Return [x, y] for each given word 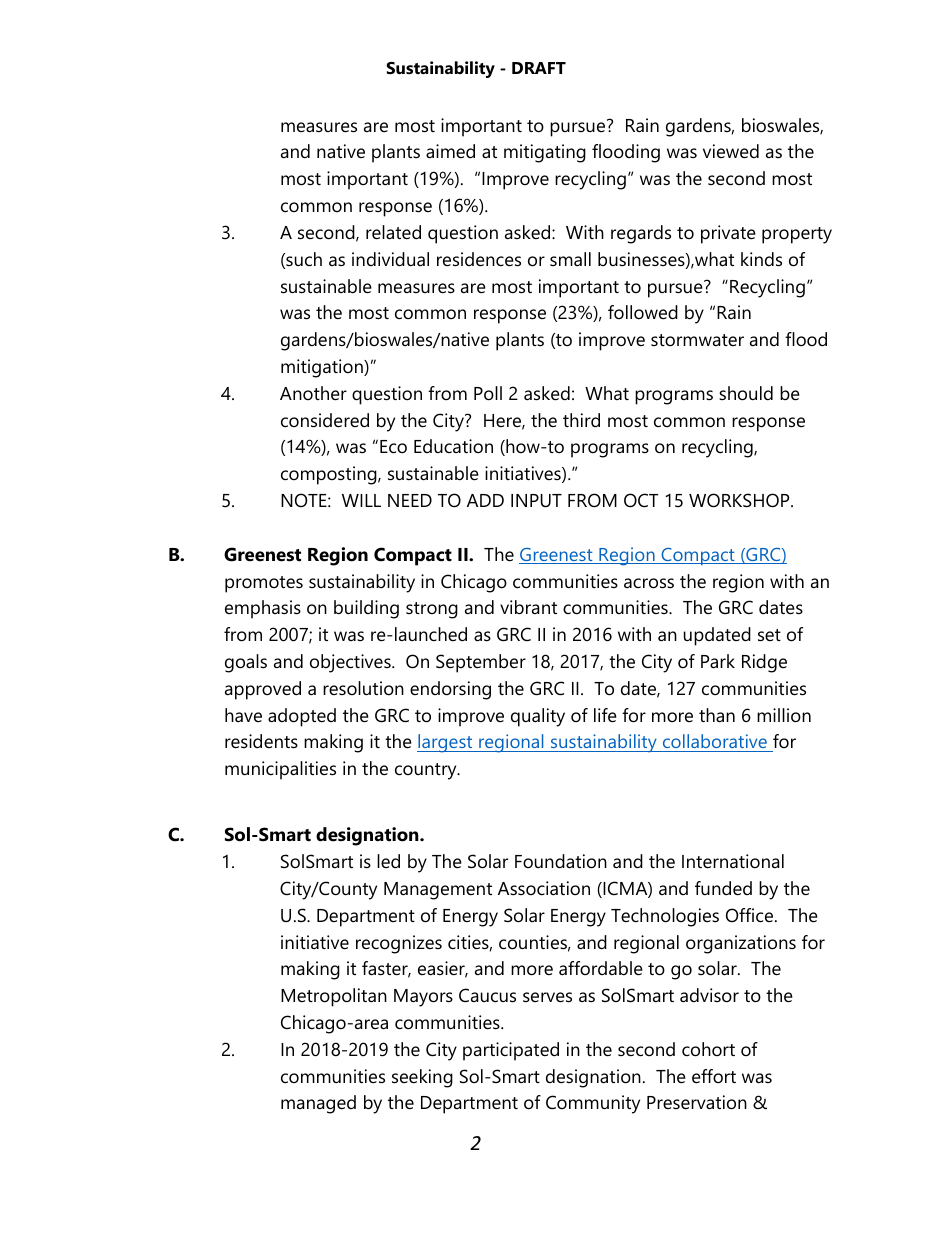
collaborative [714, 743]
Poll [488, 393]
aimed [450, 151]
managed [318, 1104]
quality [538, 717]
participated [511, 1051]
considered [325, 420]
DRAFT [539, 68]
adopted [302, 717]
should [746, 393]
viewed [731, 151]
